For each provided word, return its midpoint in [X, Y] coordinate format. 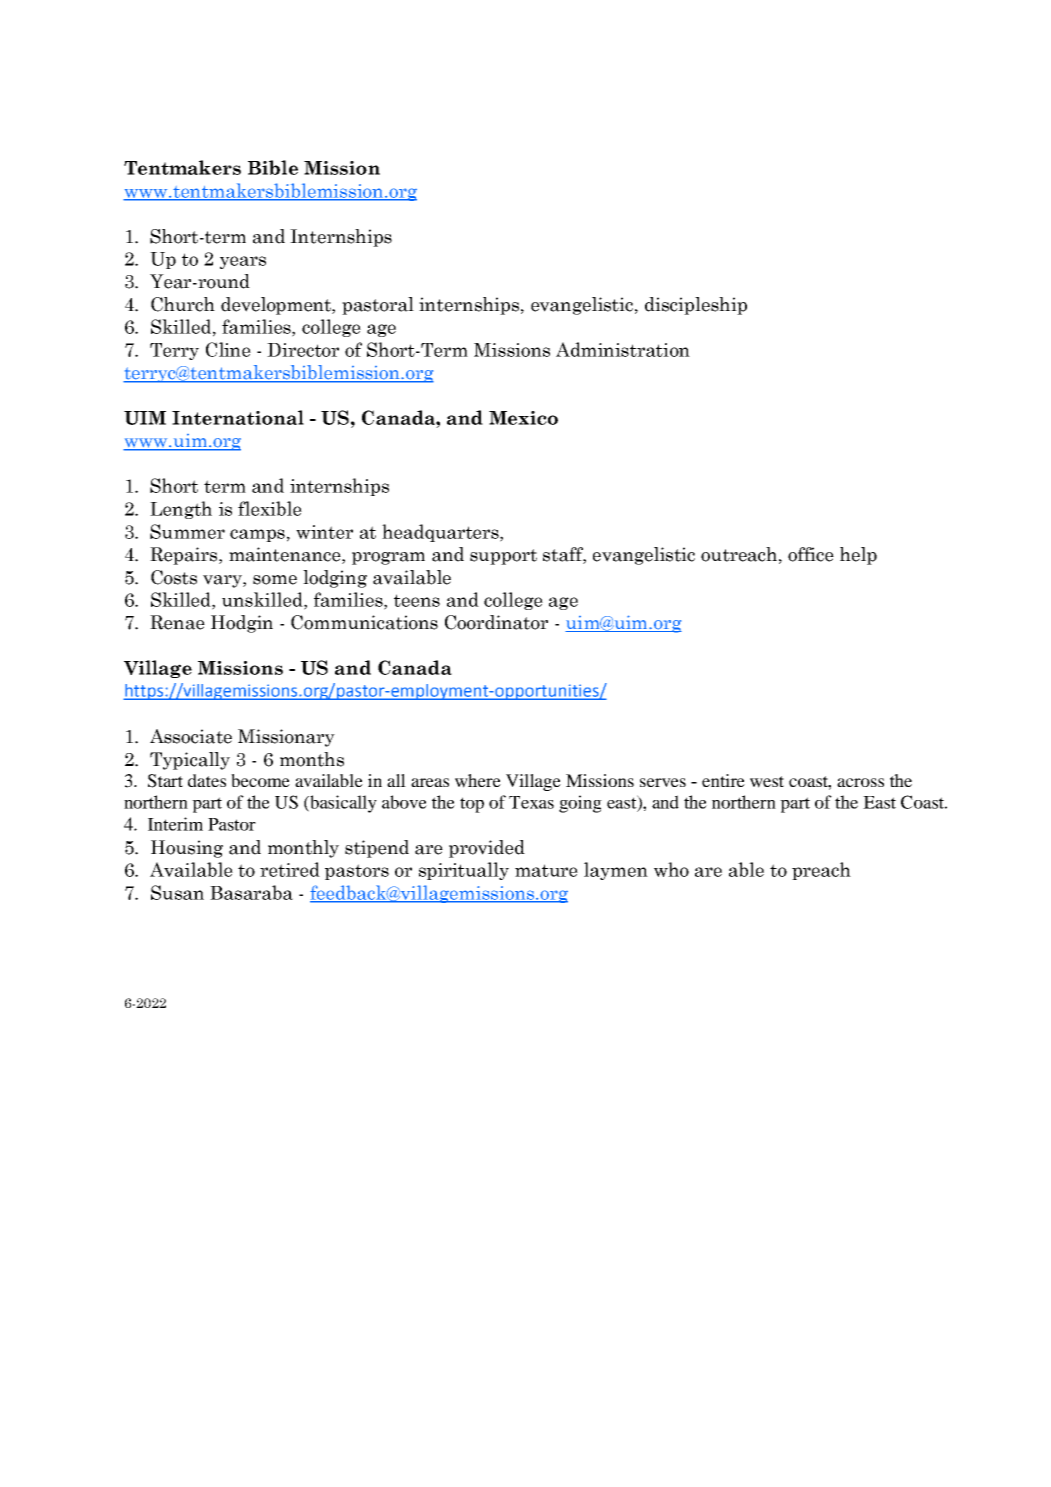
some [275, 580]
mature [546, 870]
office [811, 554]
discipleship [696, 306]
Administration [623, 349]
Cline [228, 349]
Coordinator [496, 622]
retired [290, 869]
